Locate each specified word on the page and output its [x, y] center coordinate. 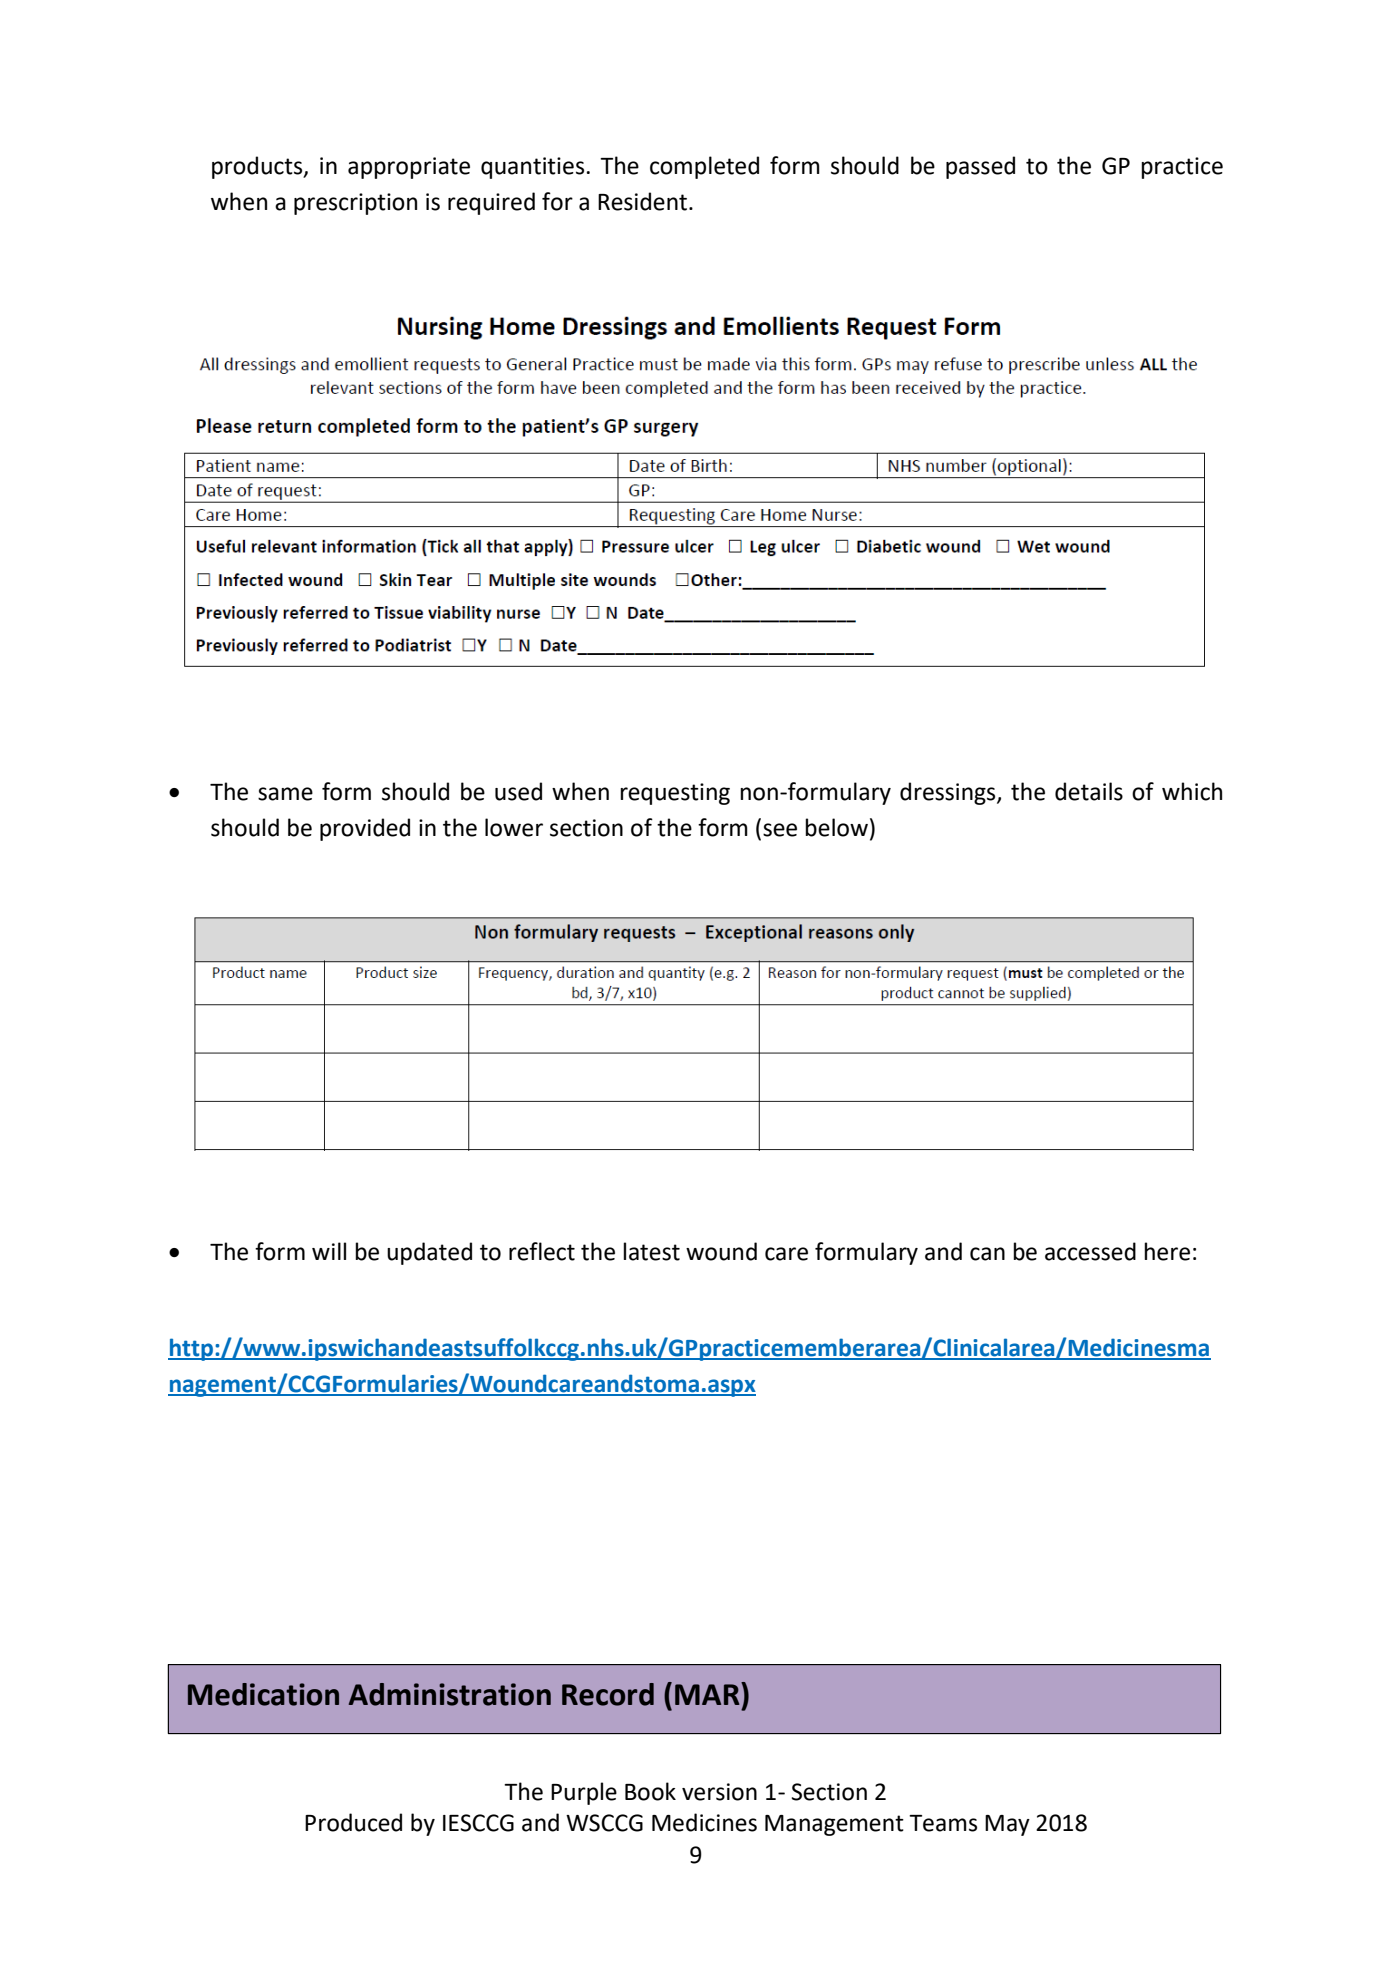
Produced [353, 1822]
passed [980, 167]
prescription [355, 204]
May [1007, 1825]
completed [704, 167]
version [719, 1792]
